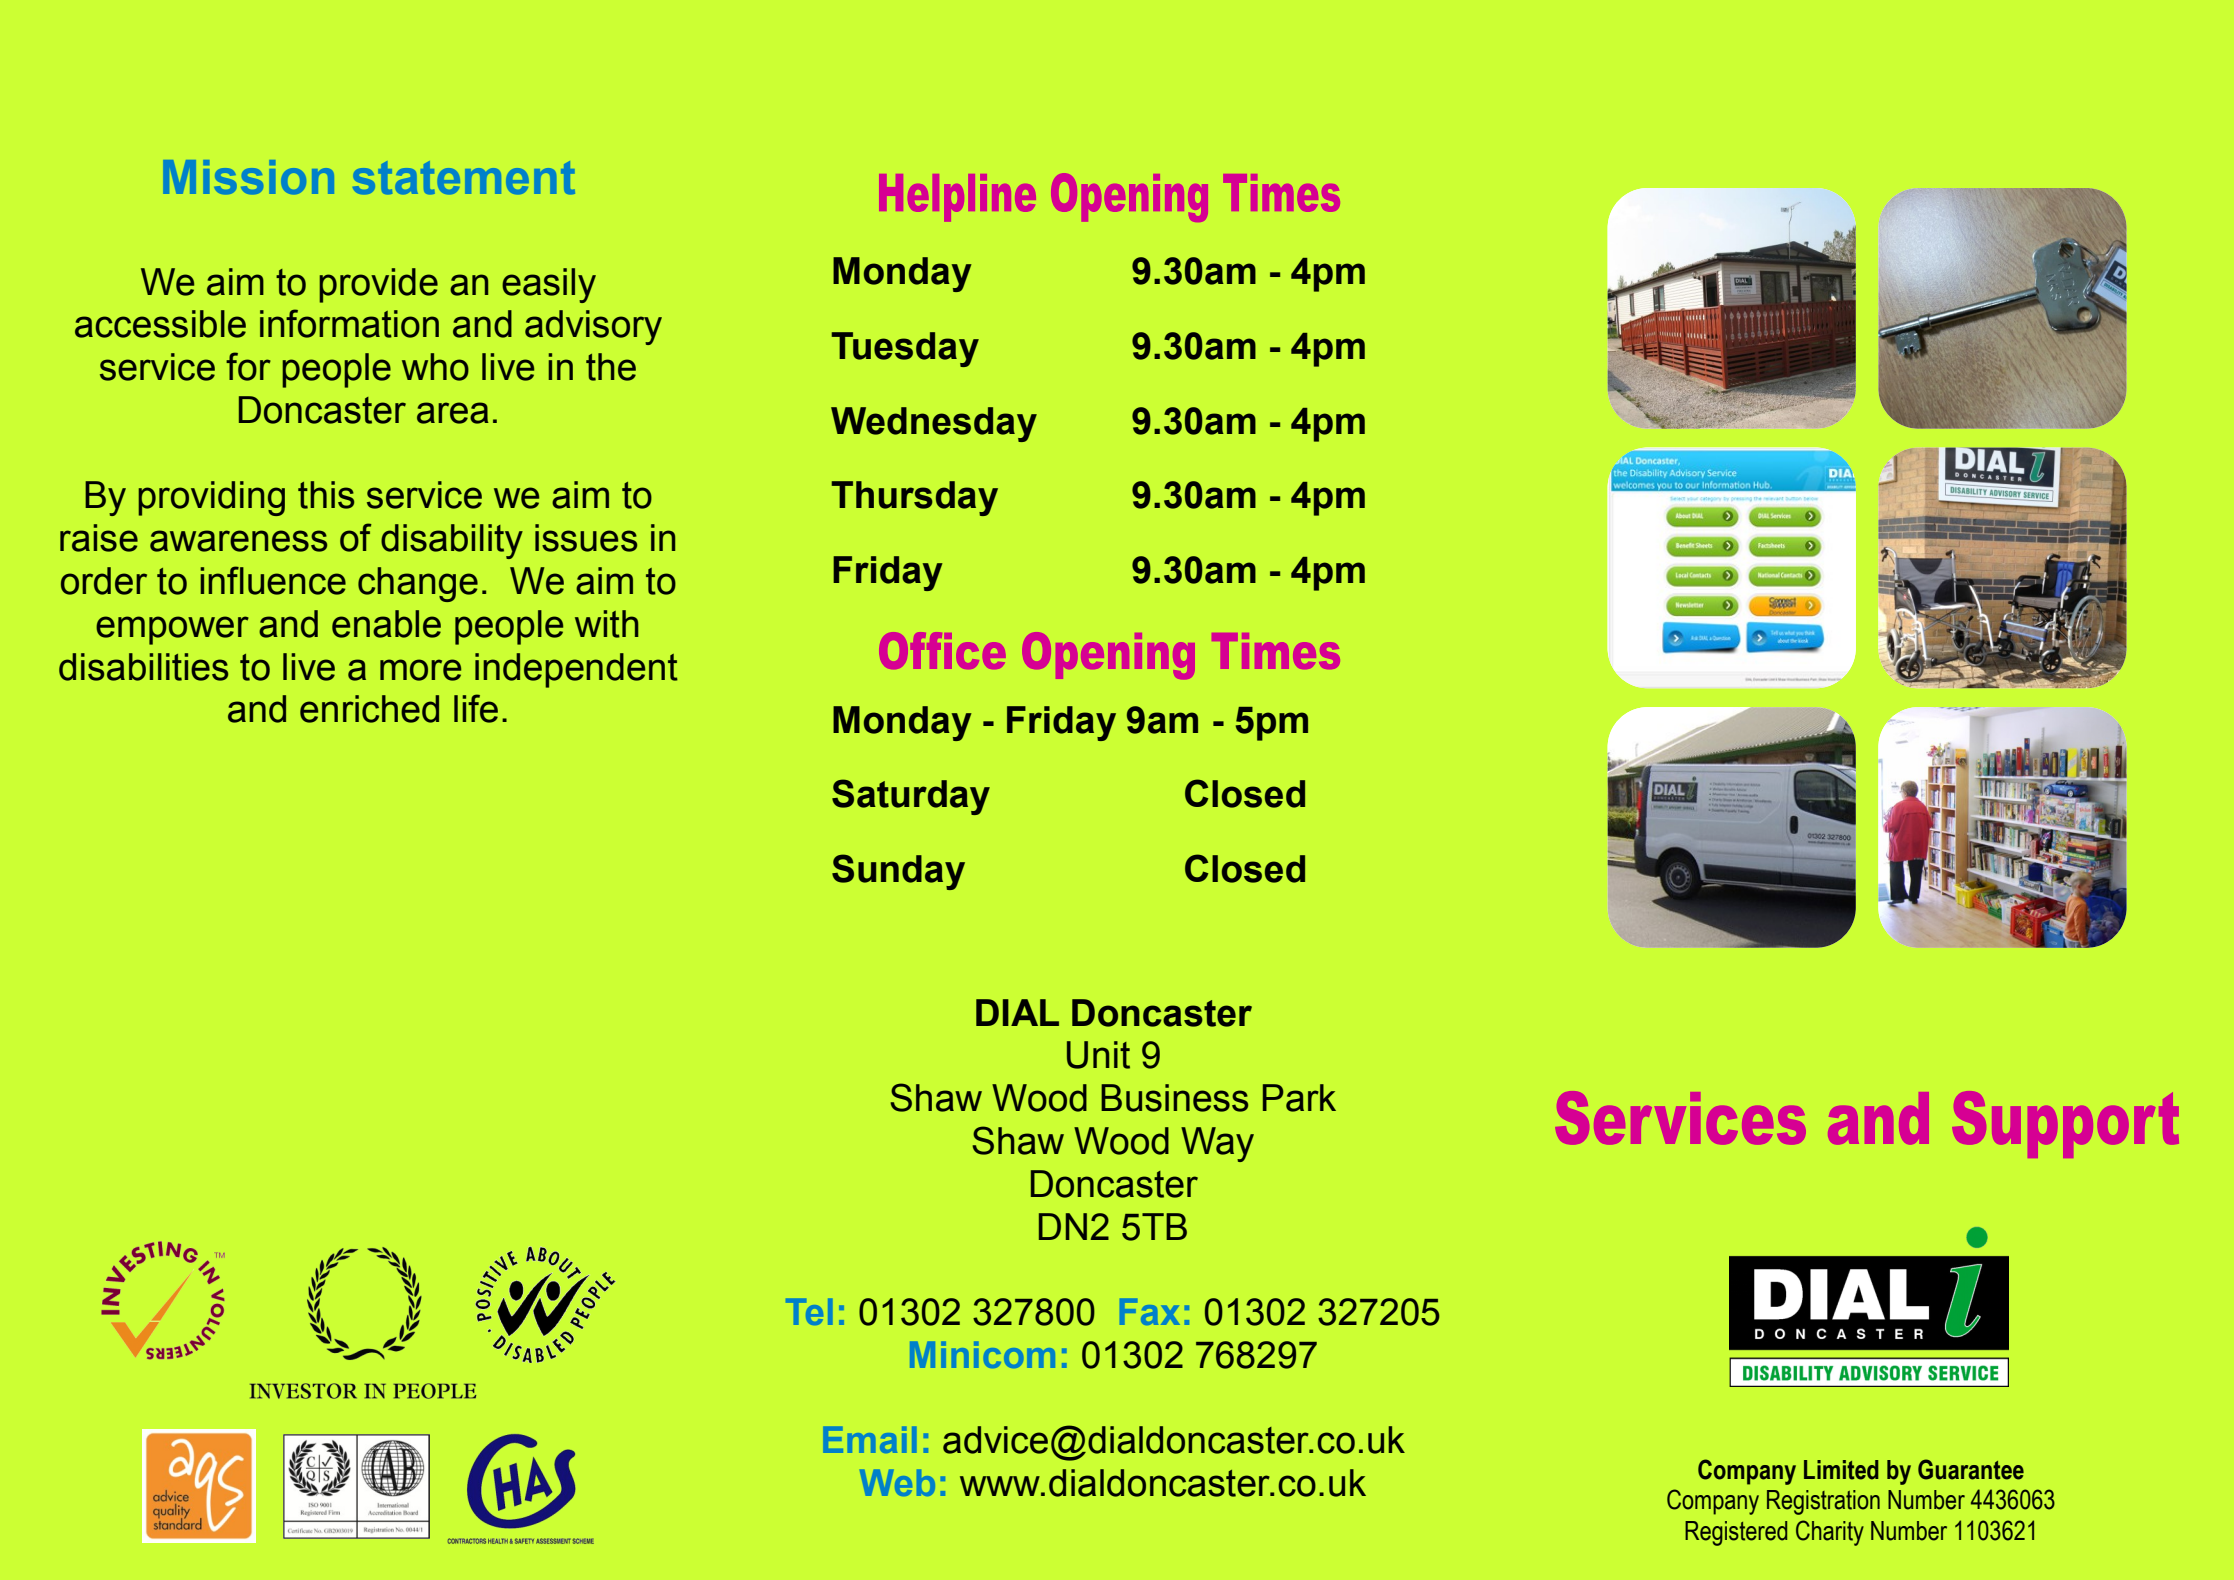 Image resolution: width=2234 pixels, height=1580 pixels. I want to click on Sunday, so click(898, 872).
